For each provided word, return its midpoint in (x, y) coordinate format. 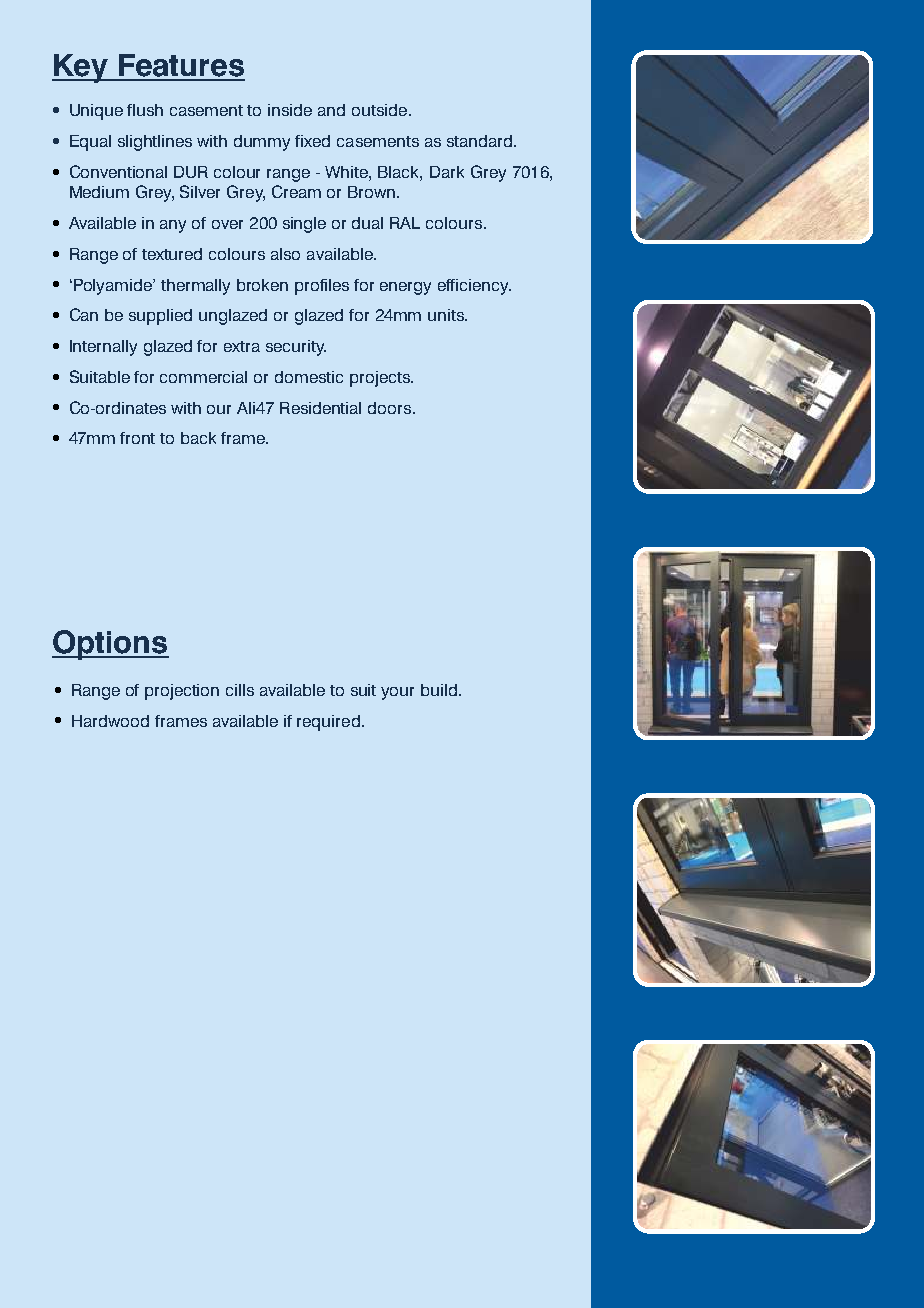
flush (145, 110)
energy (405, 288)
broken (262, 285)
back (198, 438)
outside (381, 110)
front (137, 438)
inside (290, 110)
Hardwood (110, 721)
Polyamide (114, 287)
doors (391, 408)
